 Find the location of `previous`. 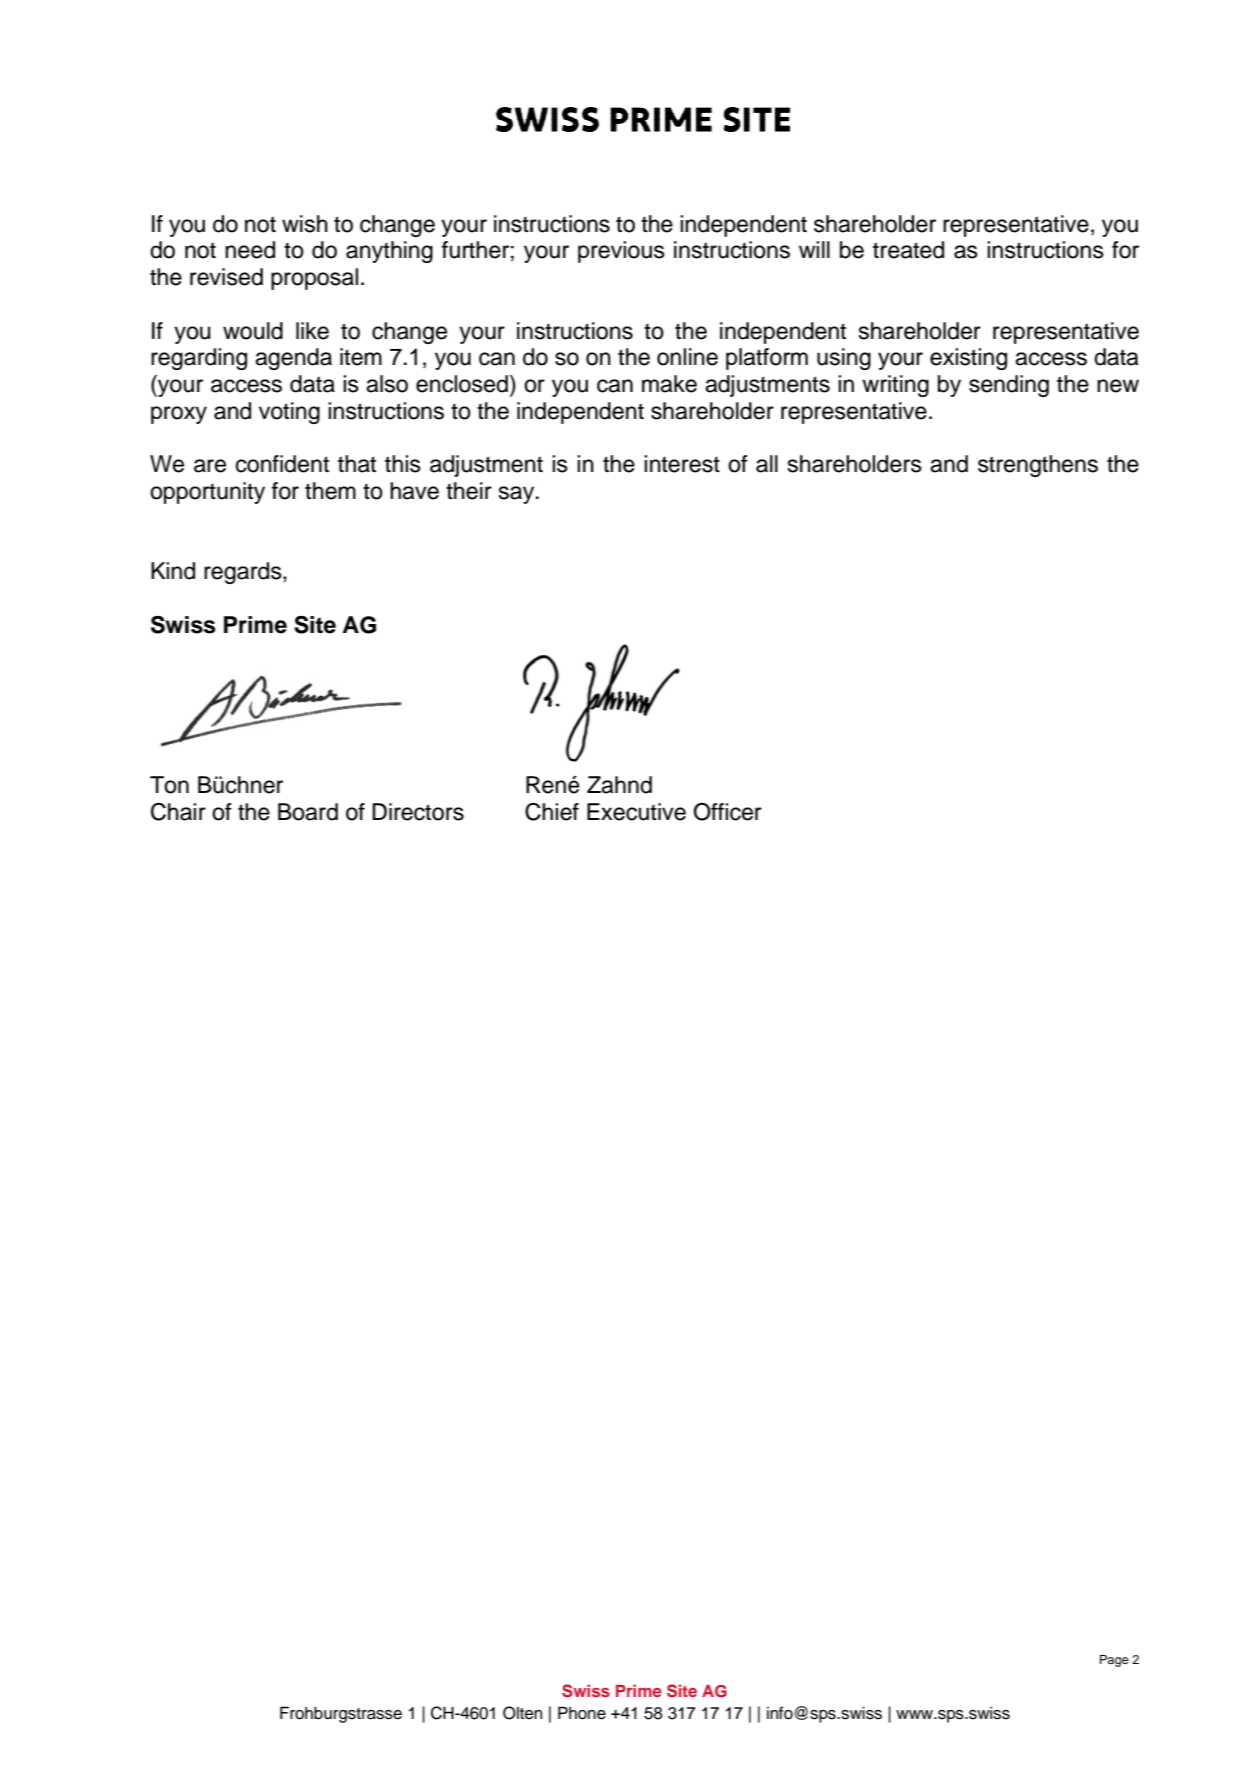

previous is located at coordinates (621, 252).
